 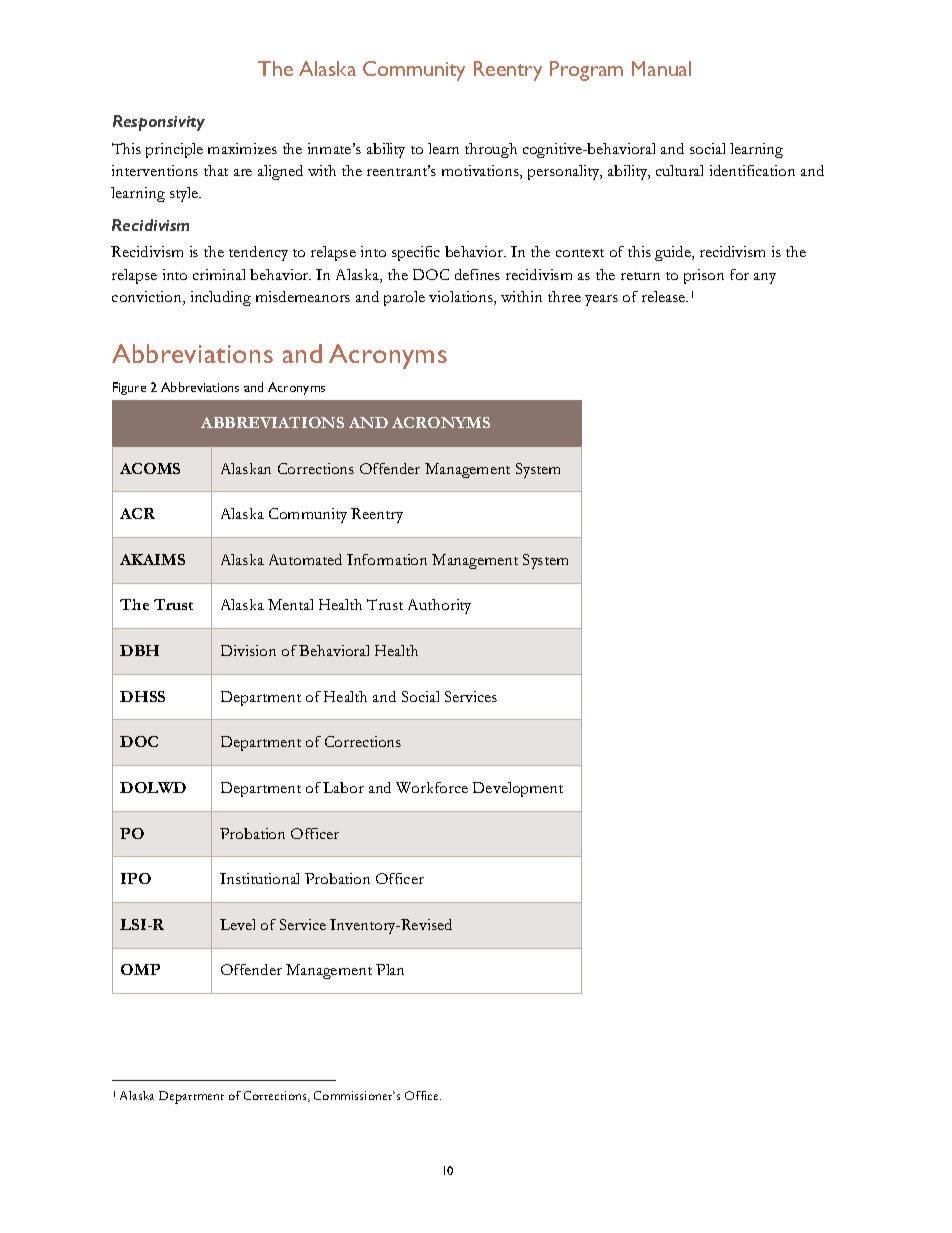 What do you see at coordinates (661, 68) in the screenshot?
I see `Manual` at bounding box center [661, 68].
